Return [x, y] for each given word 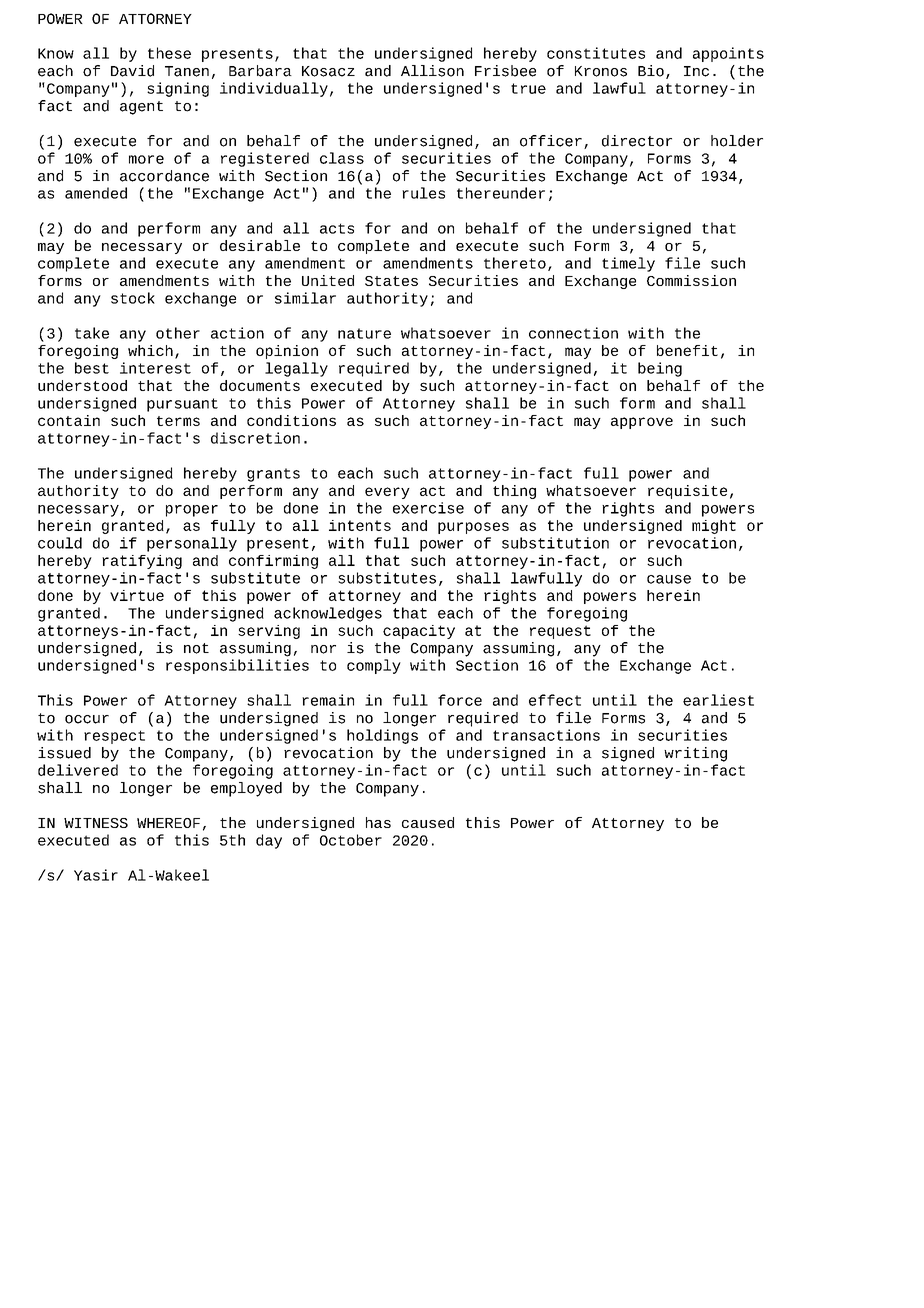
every [387, 493]
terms [178, 421]
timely [628, 264]
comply [374, 666]
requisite [687, 492]
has [378, 822]
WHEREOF [168, 823]
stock [133, 298]
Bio [651, 71]
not [196, 648]
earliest [718, 700]
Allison [432, 71]
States [391, 281]
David [132, 71]
